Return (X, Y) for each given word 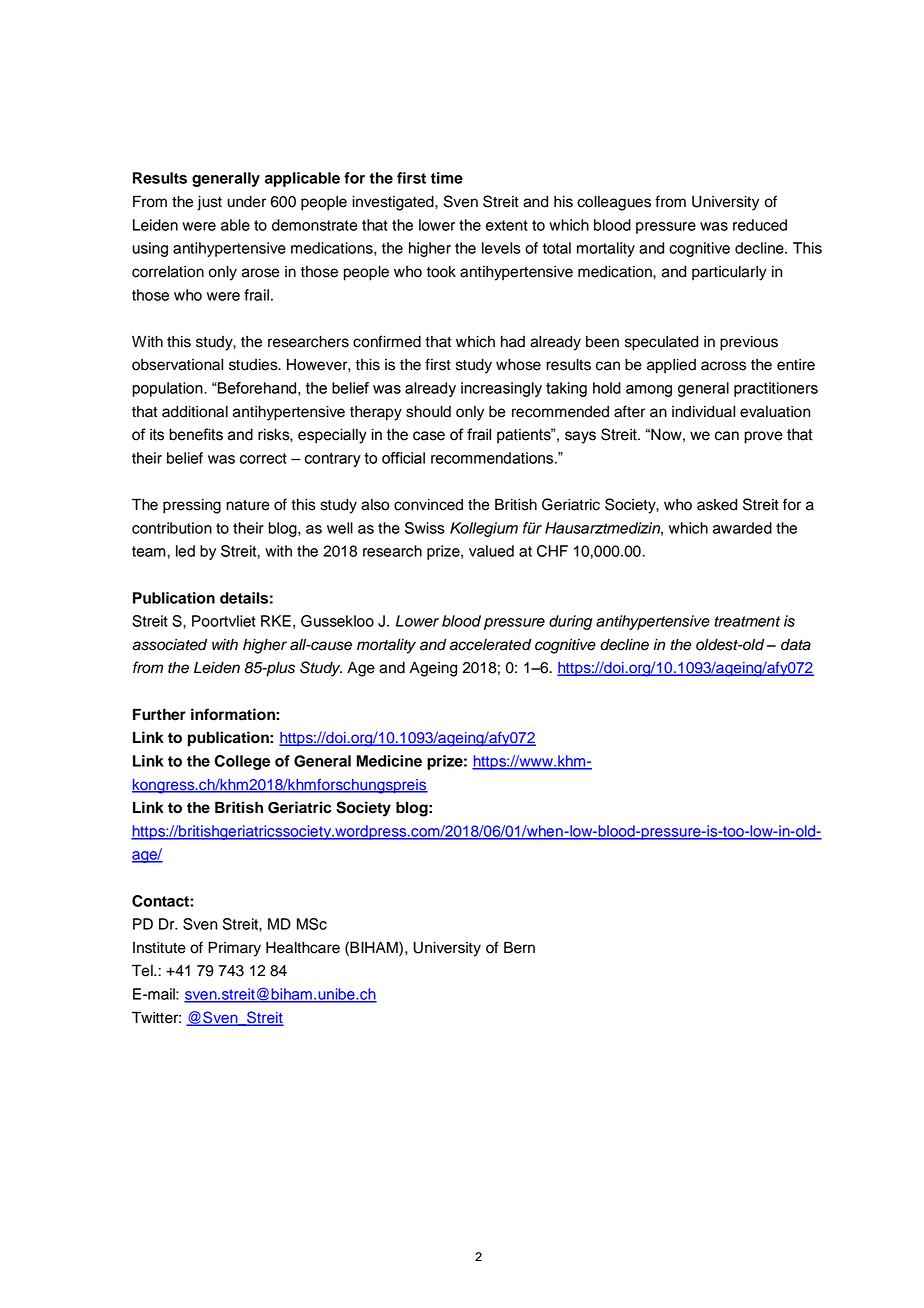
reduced (760, 225)
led (185, 551)
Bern (519, 947)
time (447, 178)
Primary (234, 949)
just (209, 203)
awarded (742, 528)
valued (491, 551)
